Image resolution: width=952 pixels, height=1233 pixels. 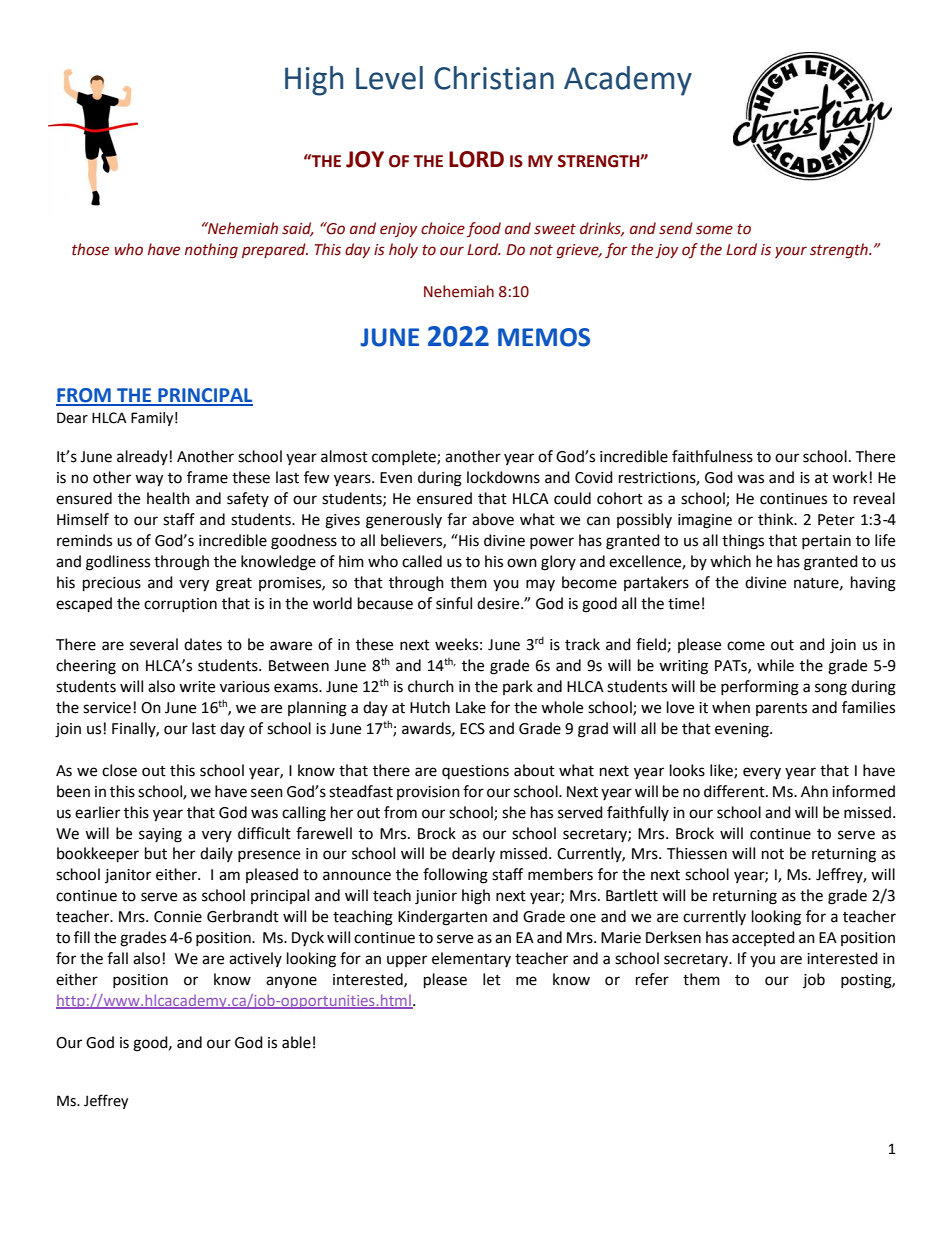 What do you see at coordinates (119, 770) in the page?
I see `close` at bounding box center [119, 770].
